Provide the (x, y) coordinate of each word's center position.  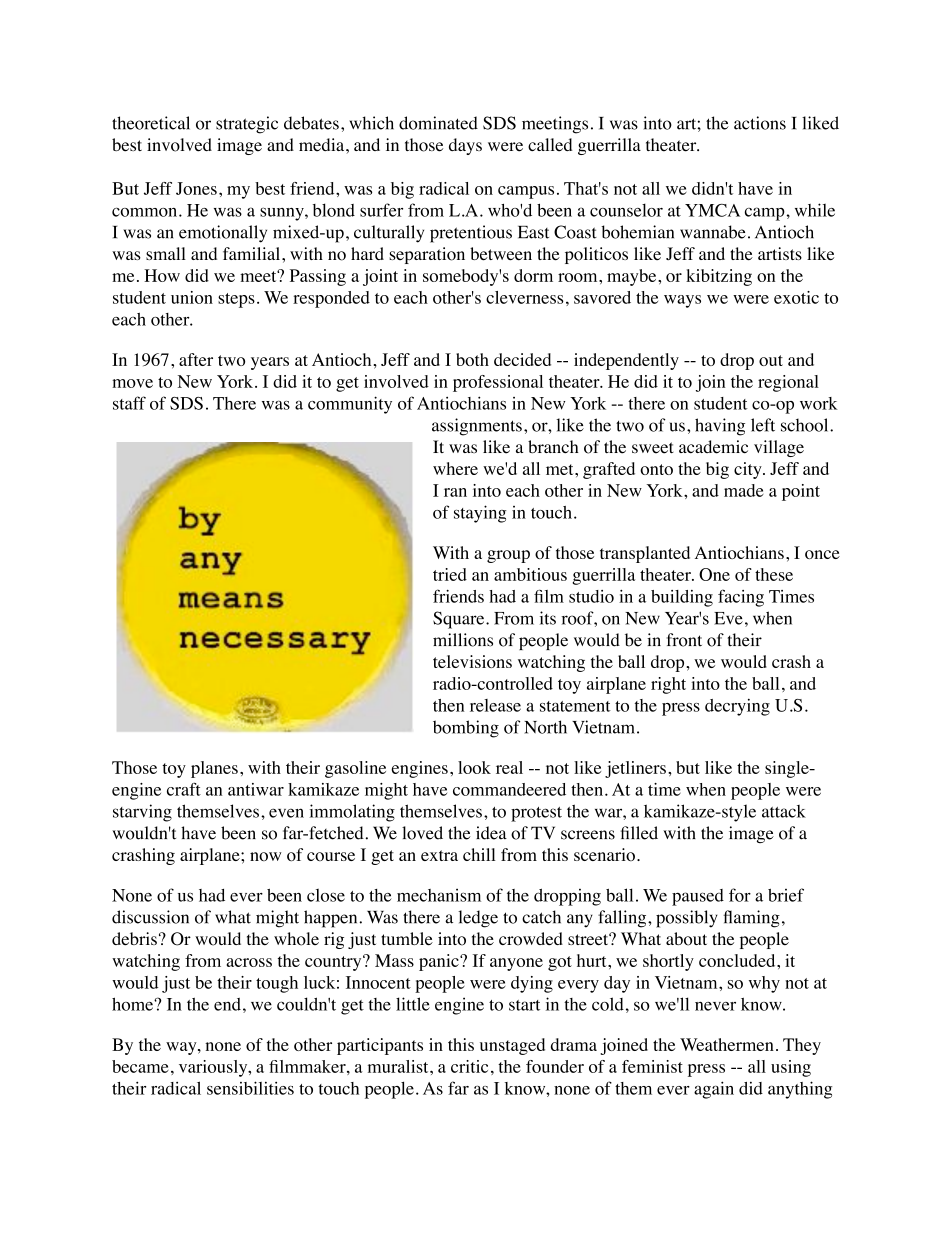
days (465, 146)
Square (460, 620)
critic (469, 1066)
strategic (247, 125)
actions (760, 123)
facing (741, 598)
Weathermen (727, 1044)
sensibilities (250, 1088)
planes (214, 769)
